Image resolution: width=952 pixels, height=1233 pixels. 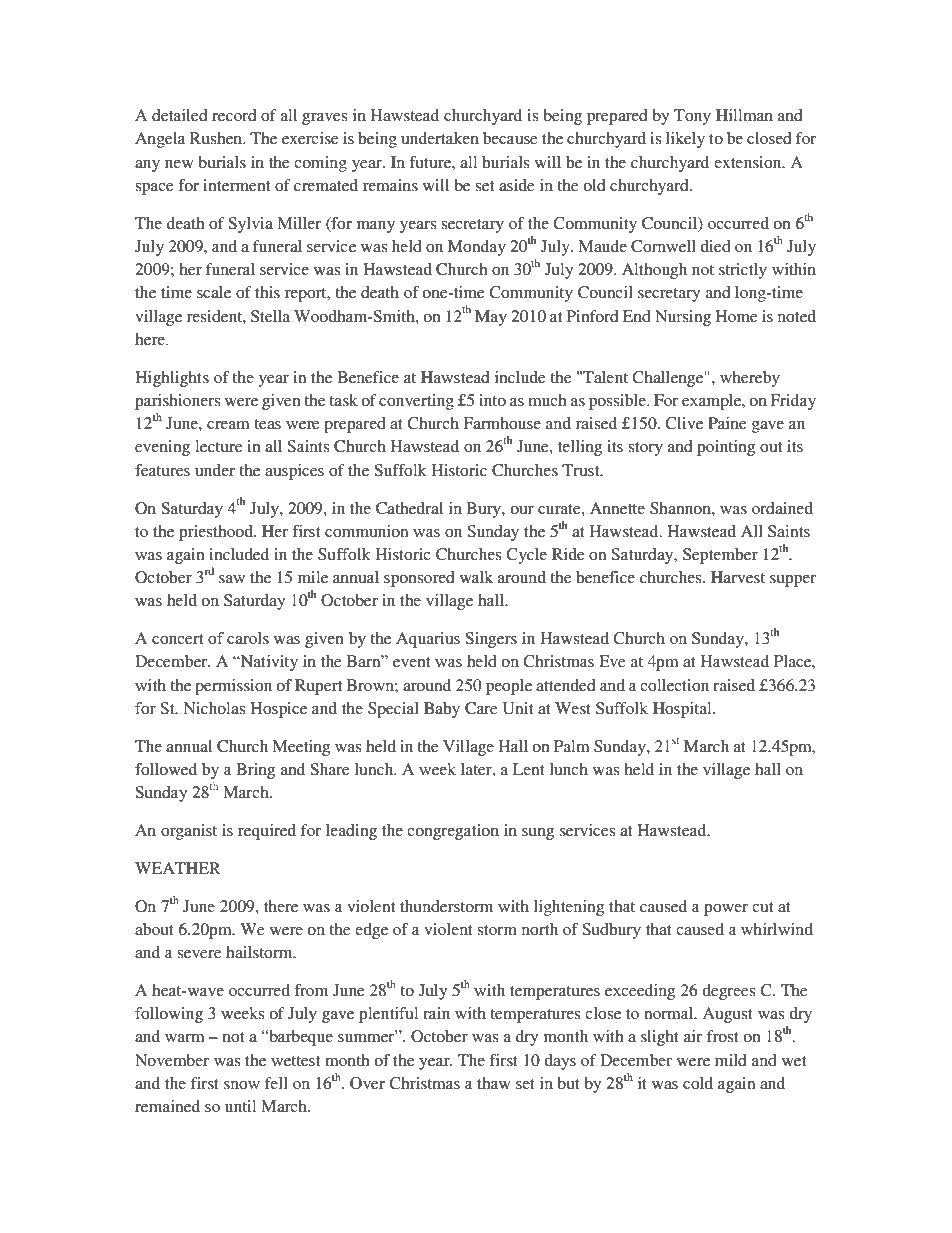 I want to click on because, so click(x=510, y=138).
